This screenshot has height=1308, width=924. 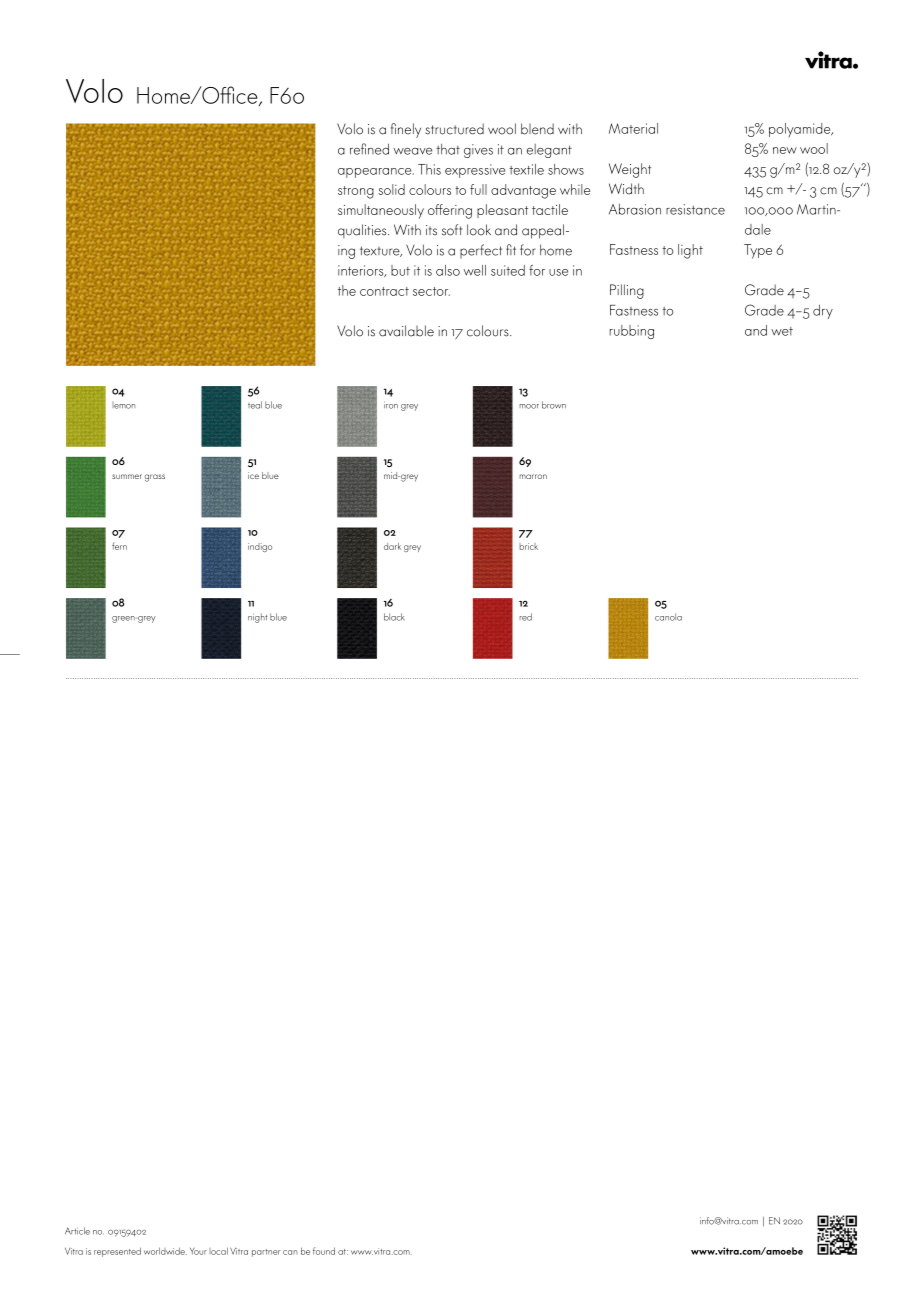 What do you see at coordinates (356, 192) in the screenshot?
I see `strong` at bounding box center [356, 192].
